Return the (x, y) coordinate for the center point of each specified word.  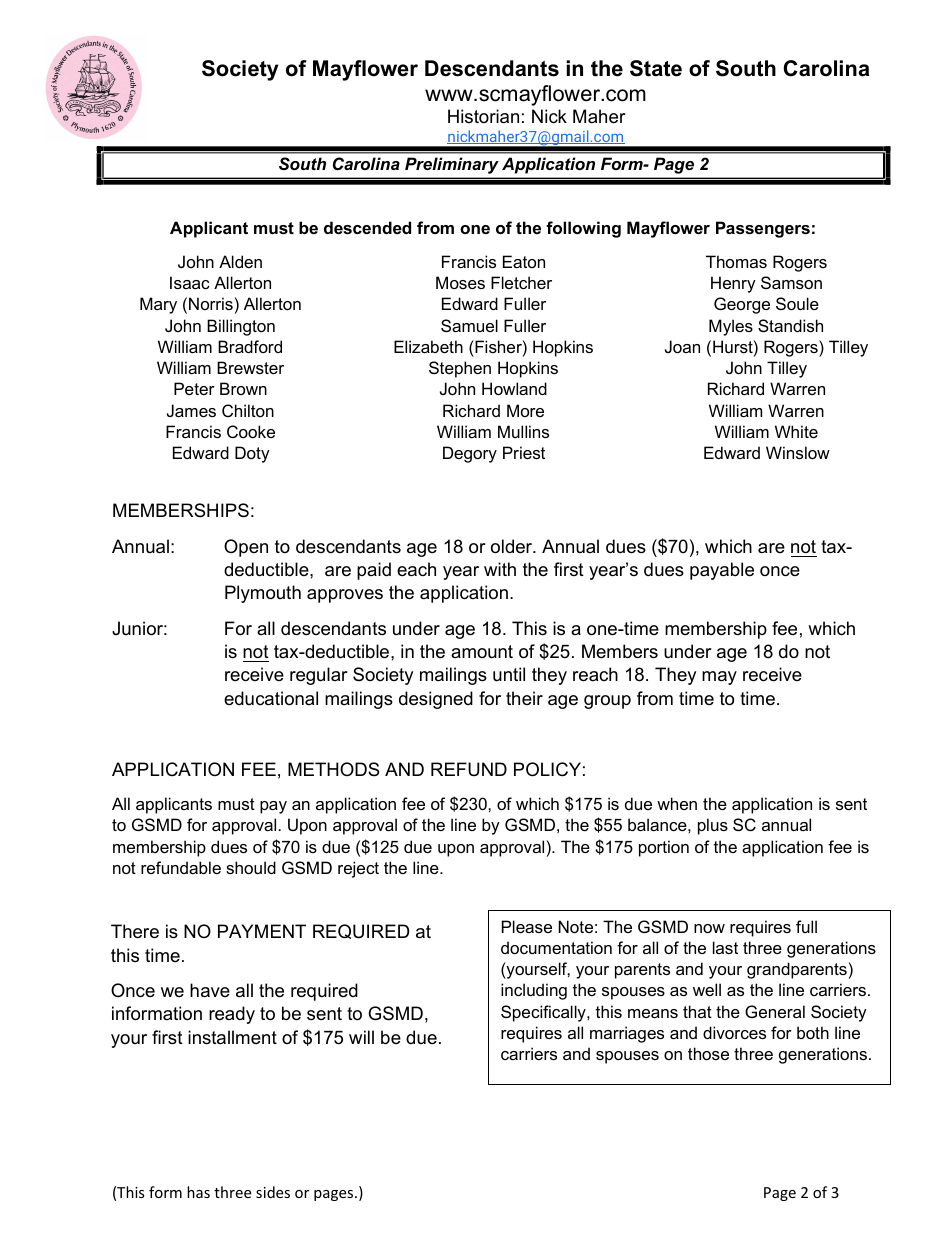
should (251, 867)
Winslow (798, 452)
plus (713, 826)
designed (436, 700)
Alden (240, 261)
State (656, 68)
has (198, 1192)
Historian (483, 116)
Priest (524, 452)
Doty (252, 454)
